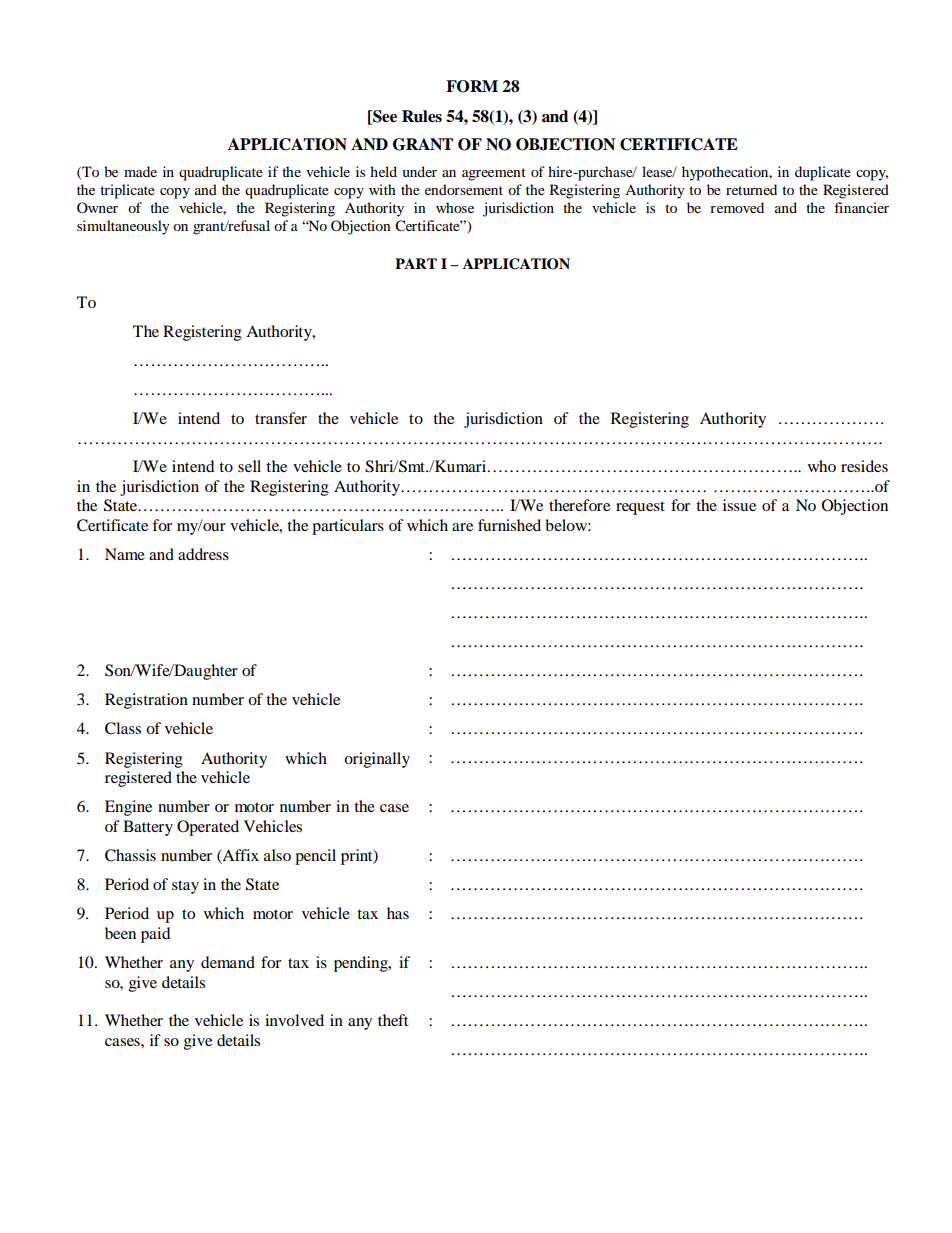  I want to click on FORM, so click(472, 86).
